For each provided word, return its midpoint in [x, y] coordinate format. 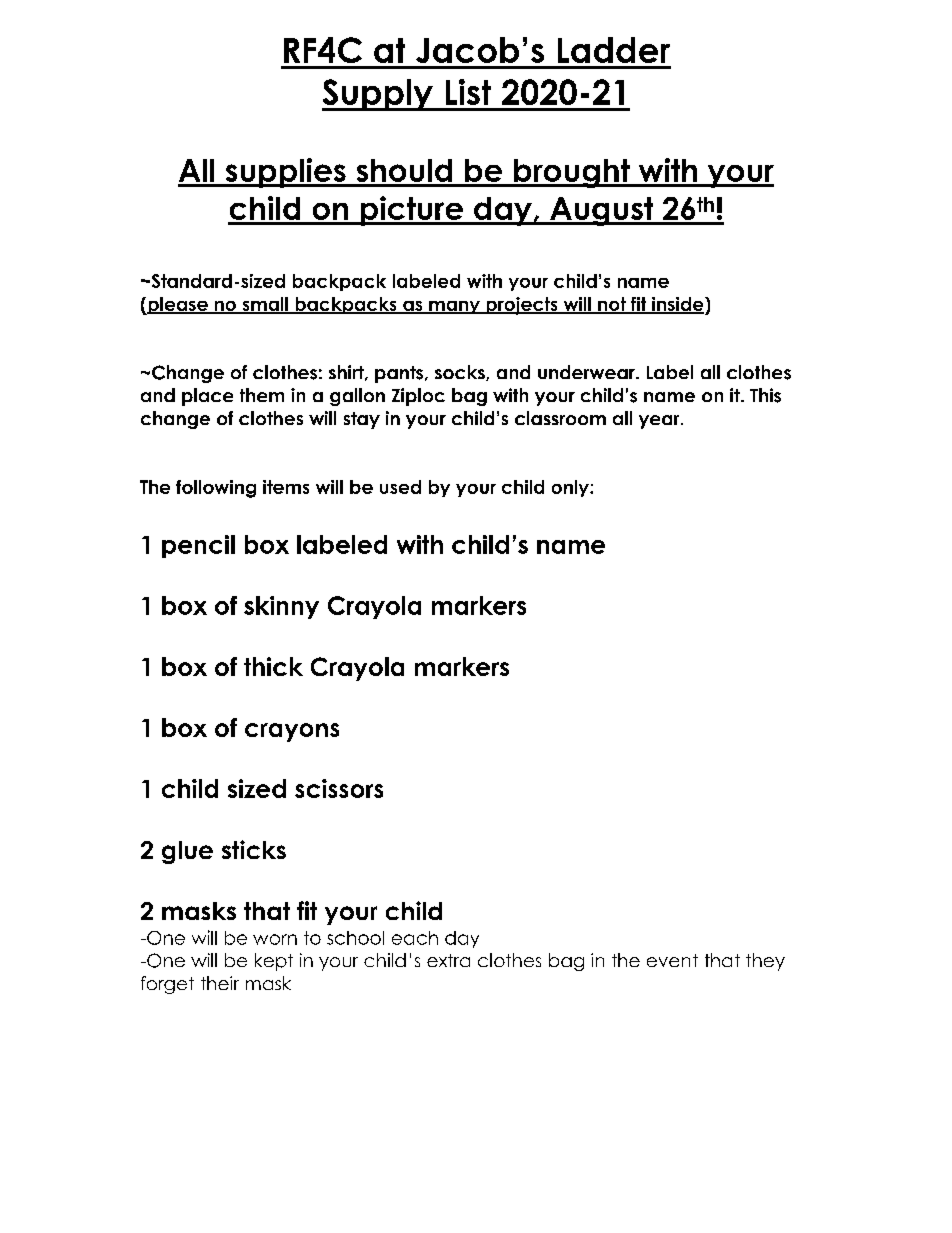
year [660, 422]
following [216, 489]
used [400, 487]
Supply [378, 95]
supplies [285, 173]
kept [274, 962]
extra [448, 960]
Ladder [614, 50]
